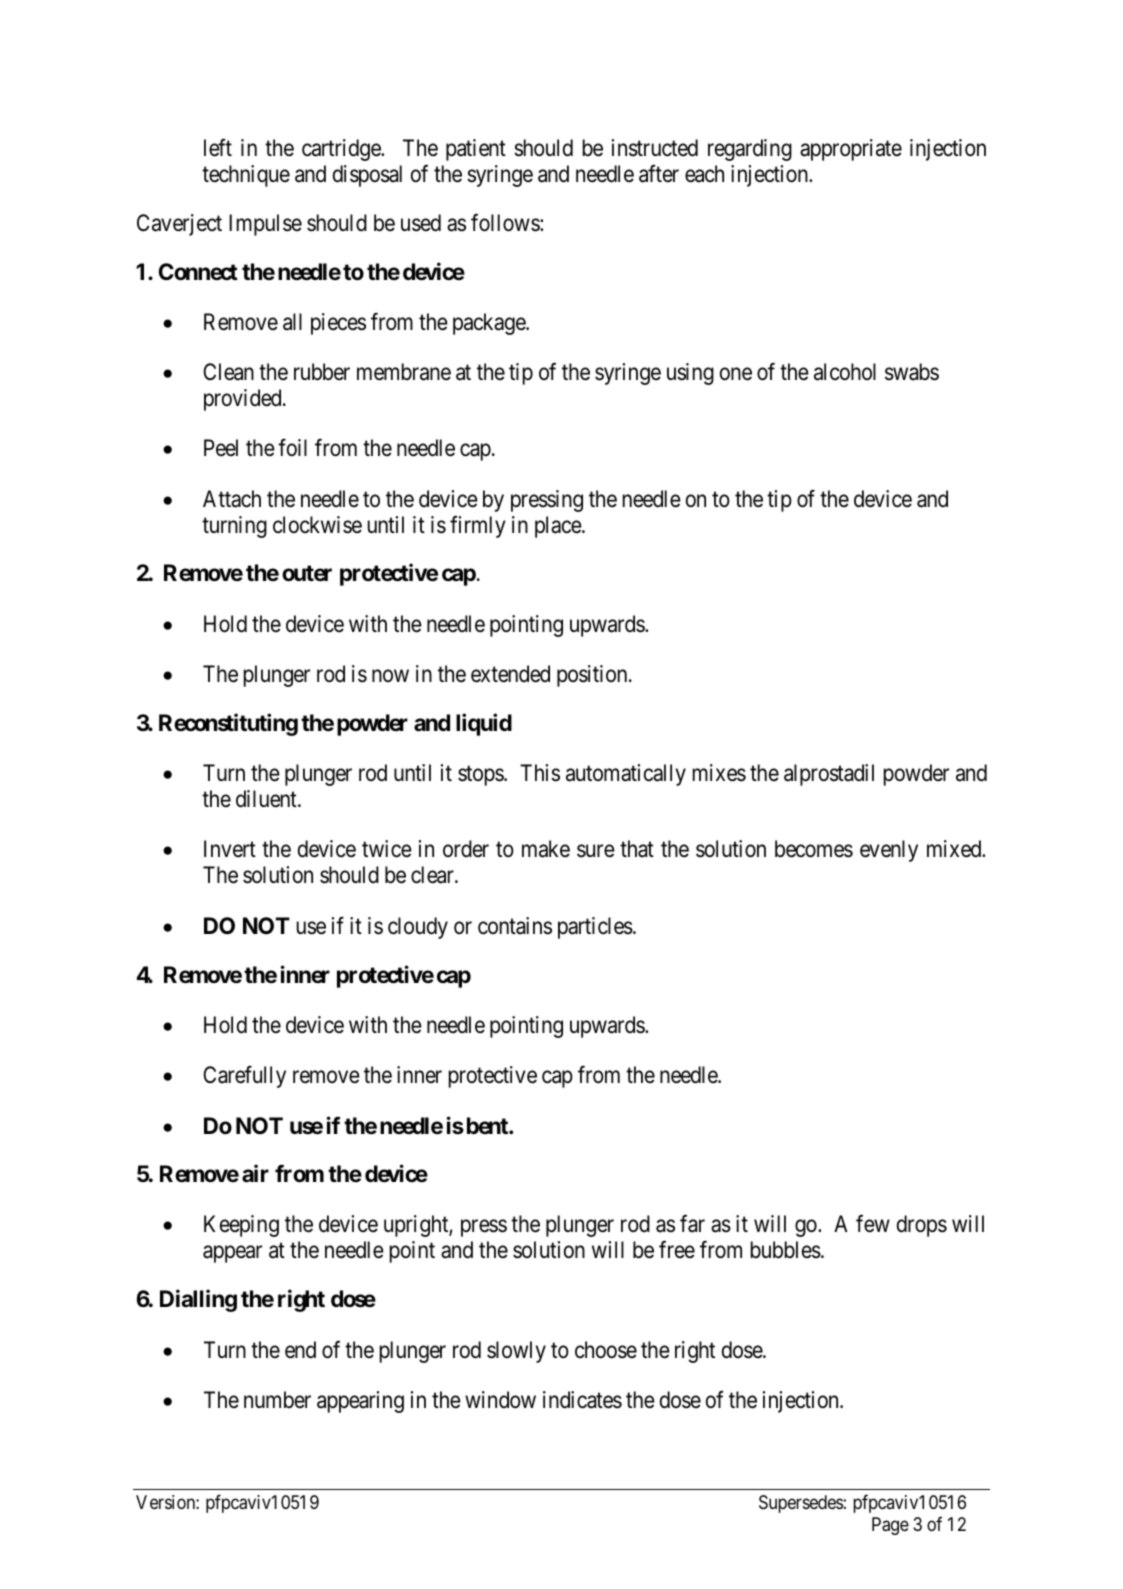  Describe the element at coordinates (246, 176) in the screenshot. I see `technique` at that location.
